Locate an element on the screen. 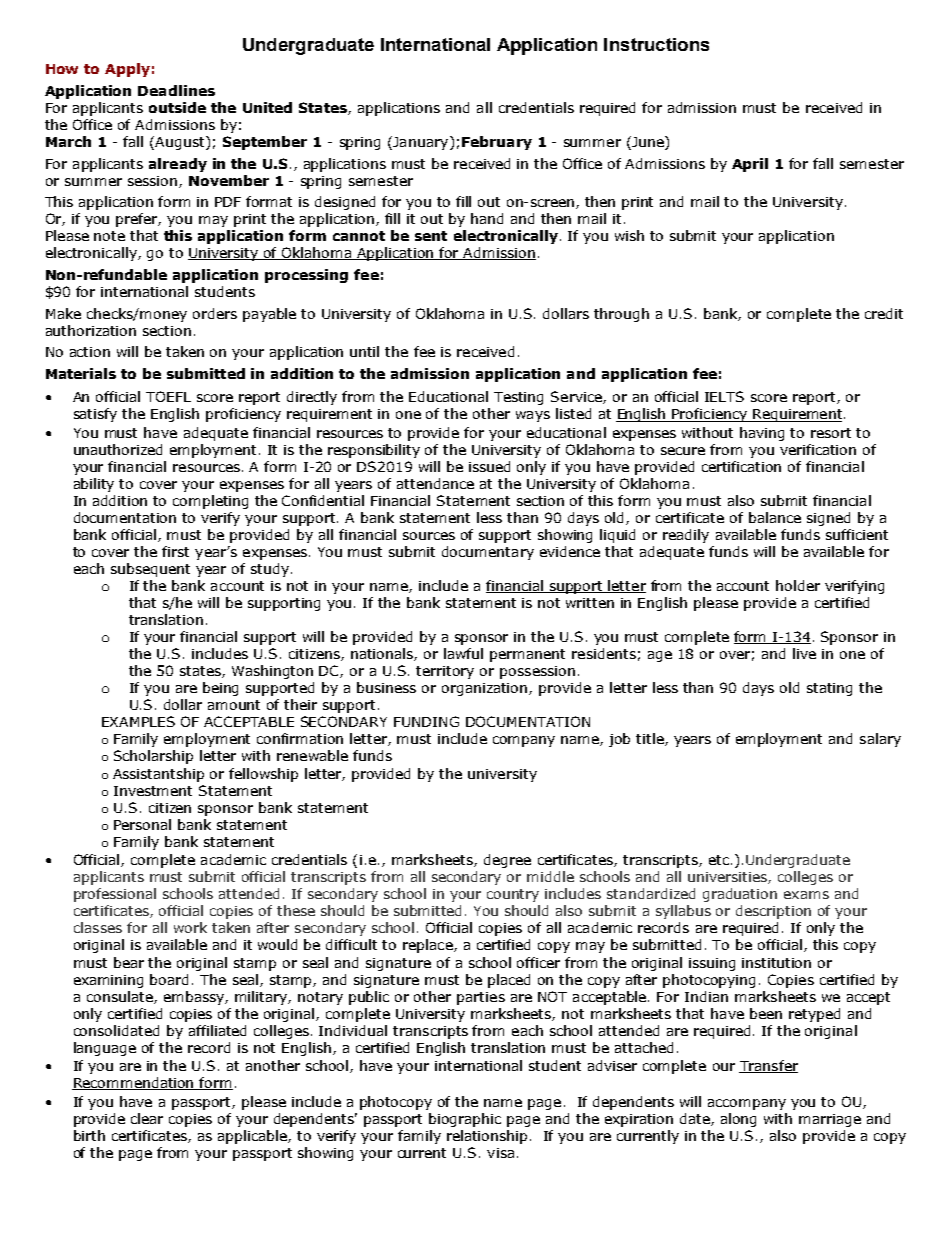 This screenshot has height=1233, width=952. Testing is located at coordinates (518, 398).
